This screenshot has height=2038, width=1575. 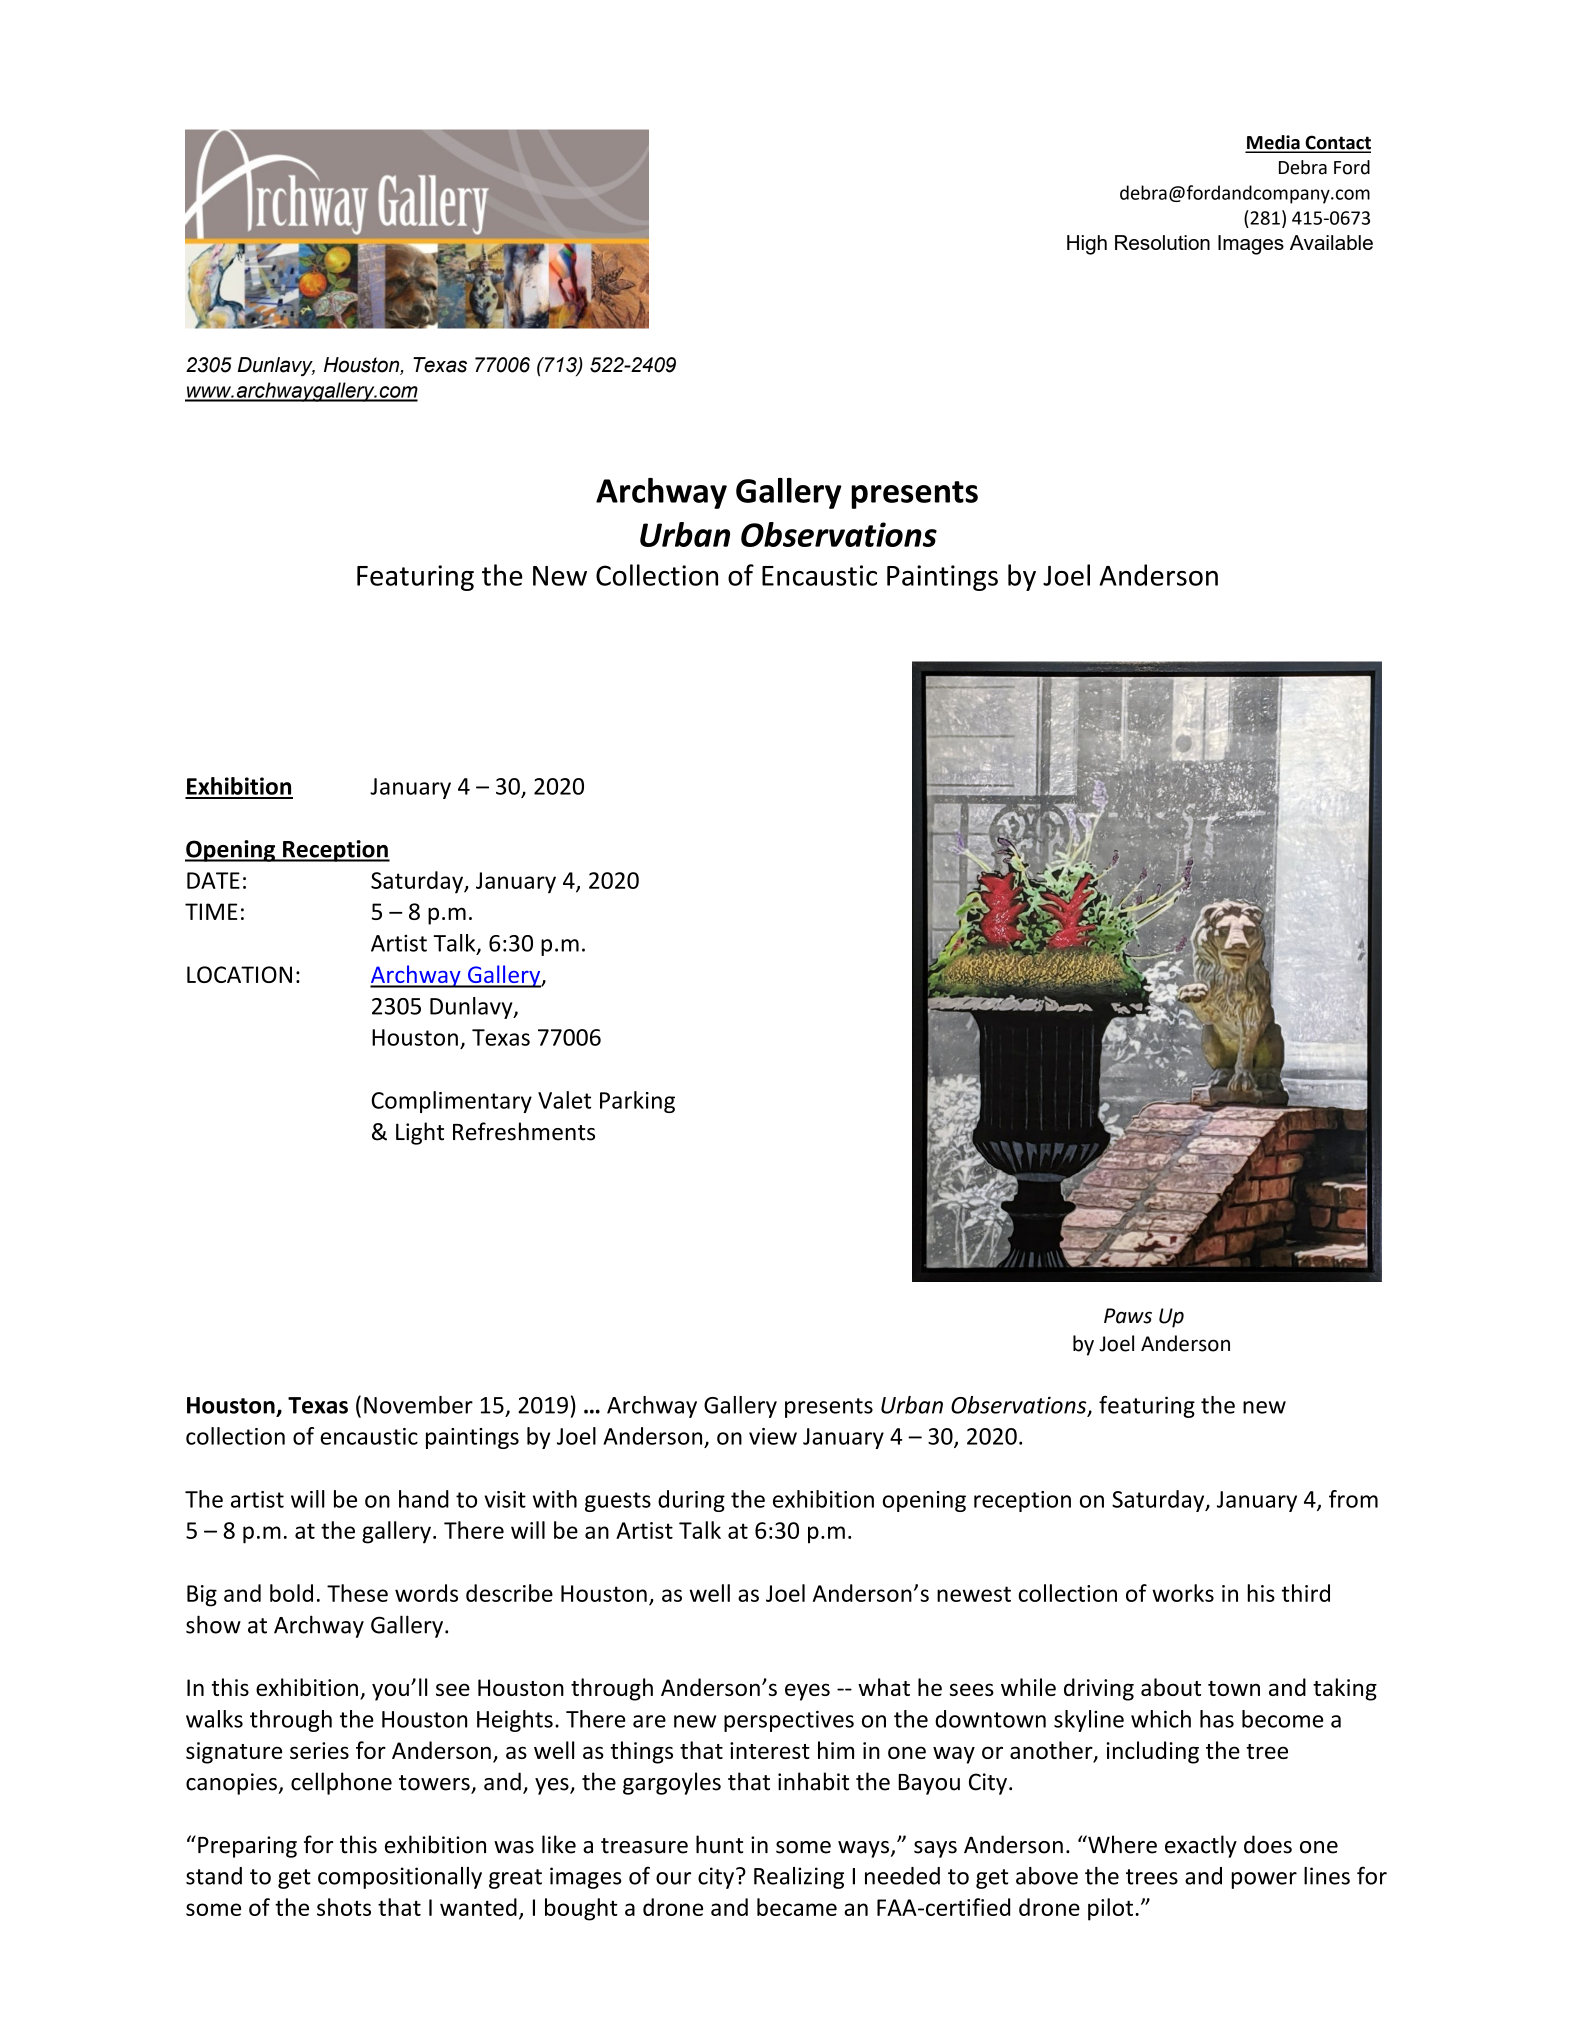 What do you see at coordinates (344, 1907) in the screenshot?
I see `shots` at bounding box center [344, 1907].
